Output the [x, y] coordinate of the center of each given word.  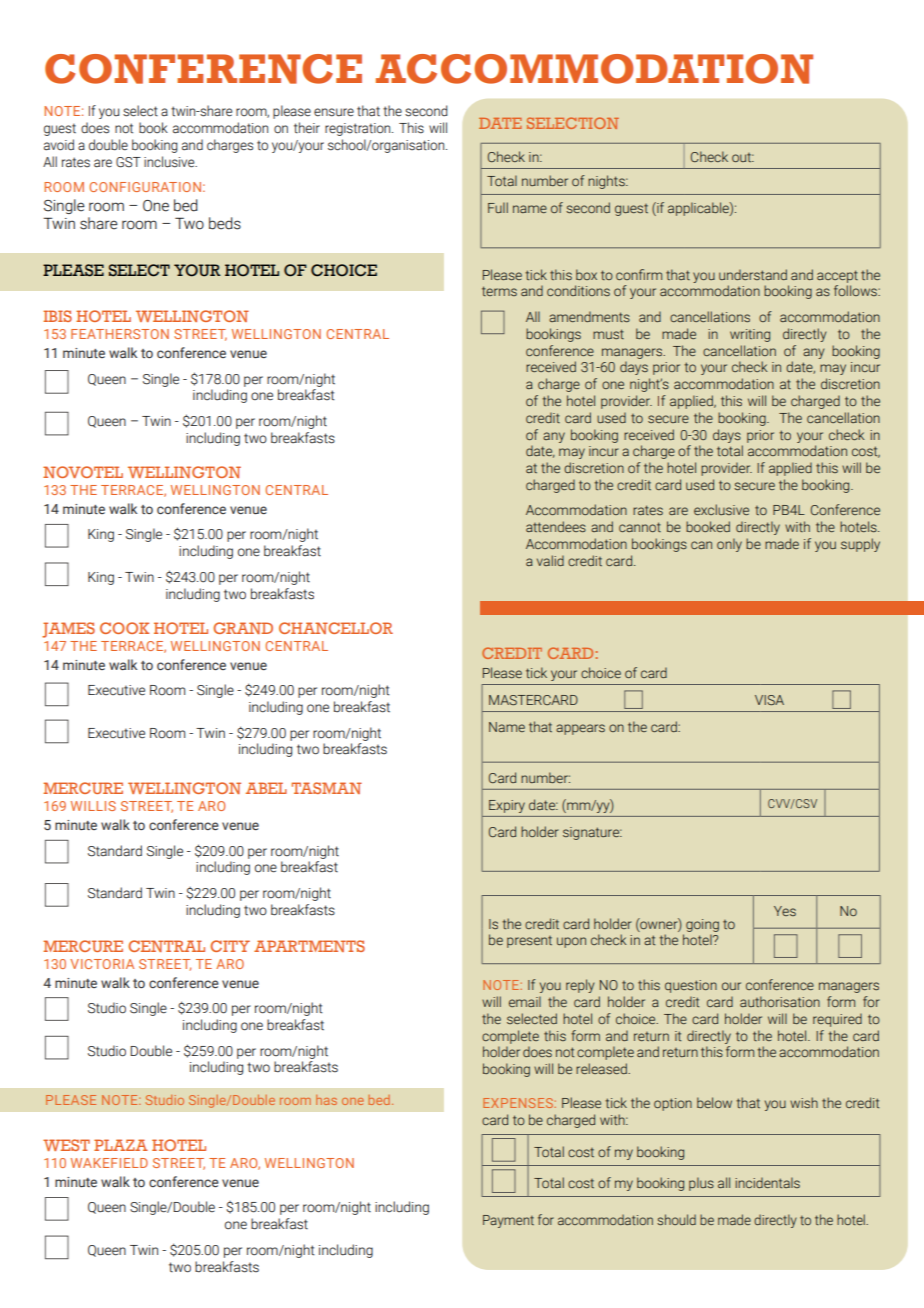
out [743, 157]
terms [499, 291]
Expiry [507, 806]
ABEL [266, 788]
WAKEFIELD [109, 1163]
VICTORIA [102, 964]
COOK [124, 628]
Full [498, 207]
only [729, 545]
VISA [769, 700]
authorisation [780, 1001]
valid [550, 560]
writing [750, 335]
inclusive [170, 162]
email [525, 1001]
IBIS [57, 316]
